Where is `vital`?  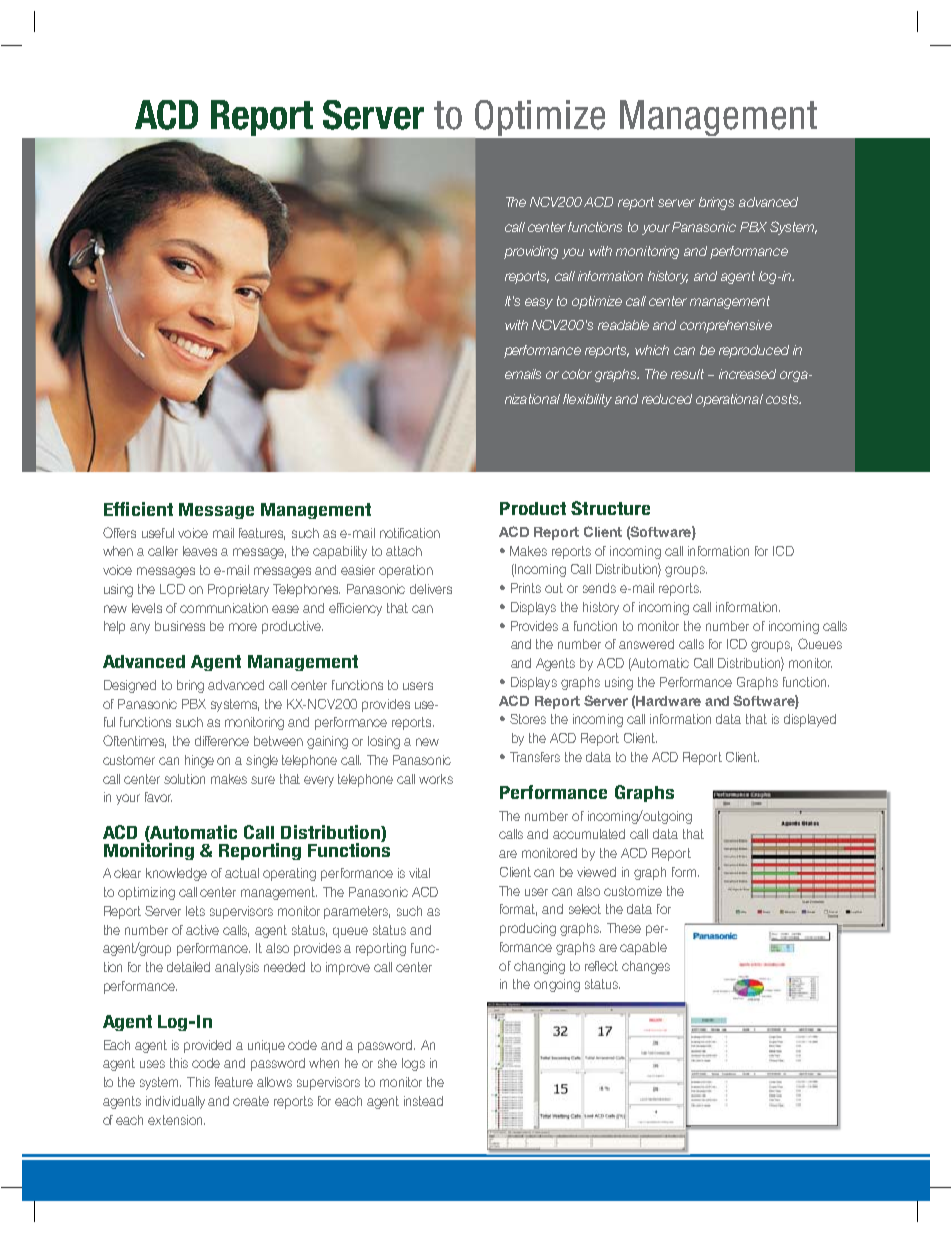
vital is located at coordinates (419, 873).
